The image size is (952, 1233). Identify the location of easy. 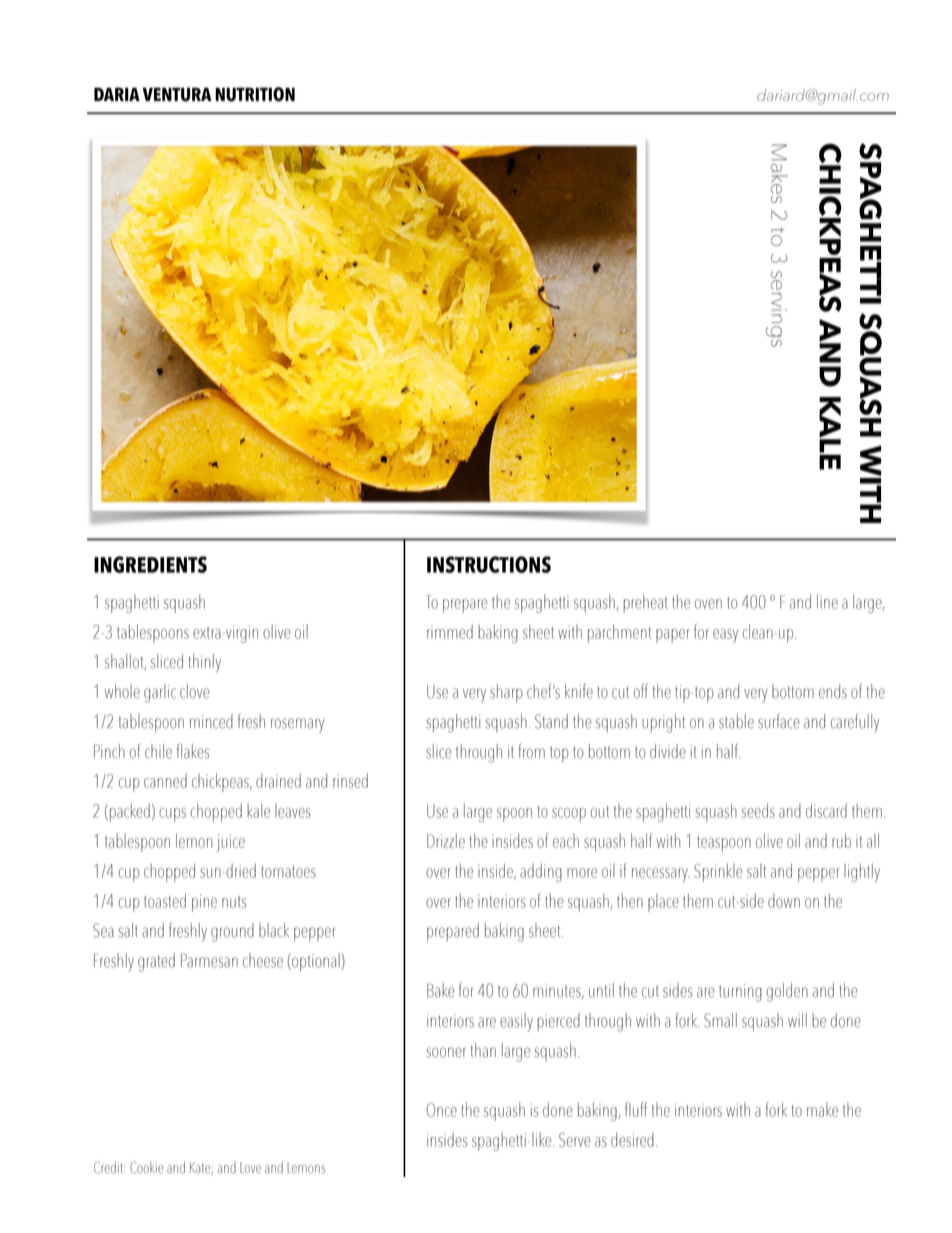
(725, 636).
